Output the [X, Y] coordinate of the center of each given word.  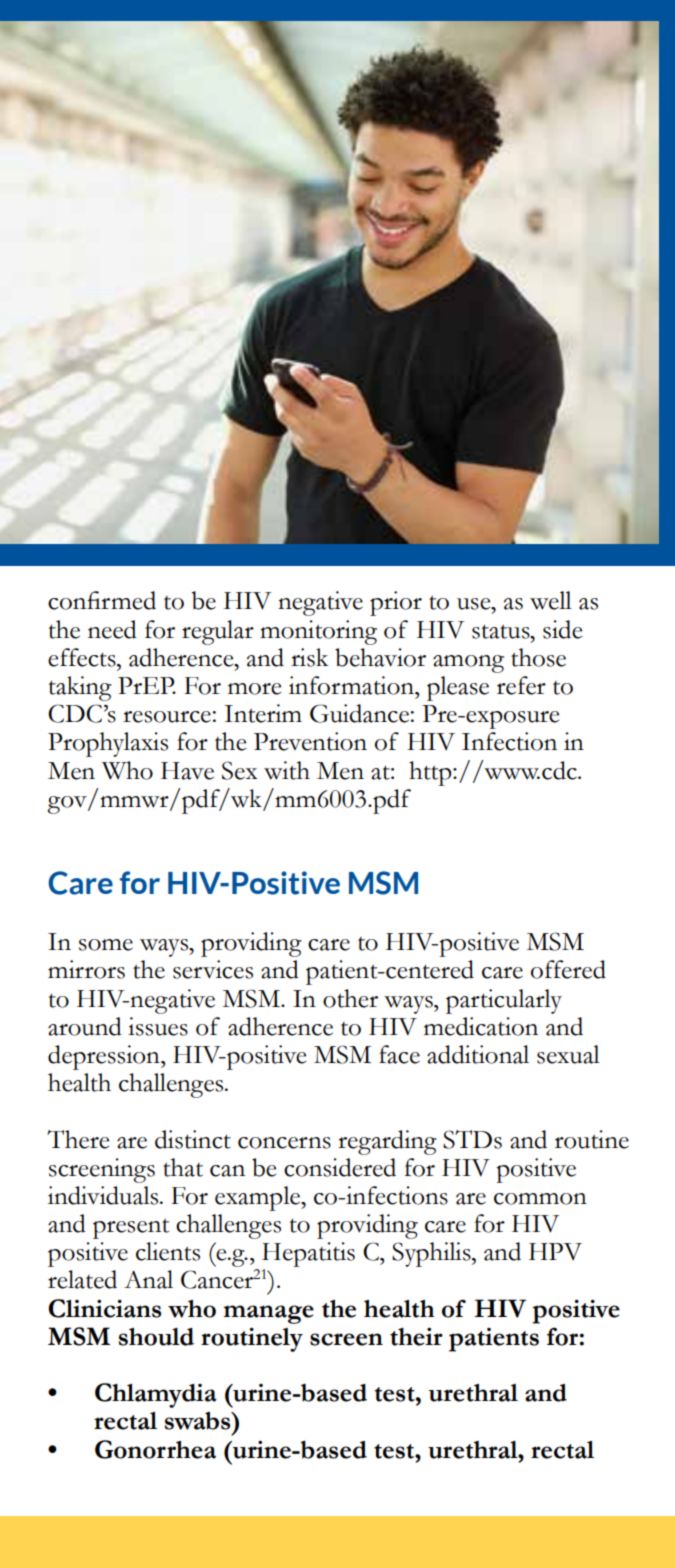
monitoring [318, 632]
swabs [199, 1420]
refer [521, 685]
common [540, 1199]
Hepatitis [308, 1256]
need [112, 629]
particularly [504, 1001]
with [287, 770]
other [350, 998]
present [131, 1228]
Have [187, 771]
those [538, 657]
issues [158, 1026]
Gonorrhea [155, 1449]
